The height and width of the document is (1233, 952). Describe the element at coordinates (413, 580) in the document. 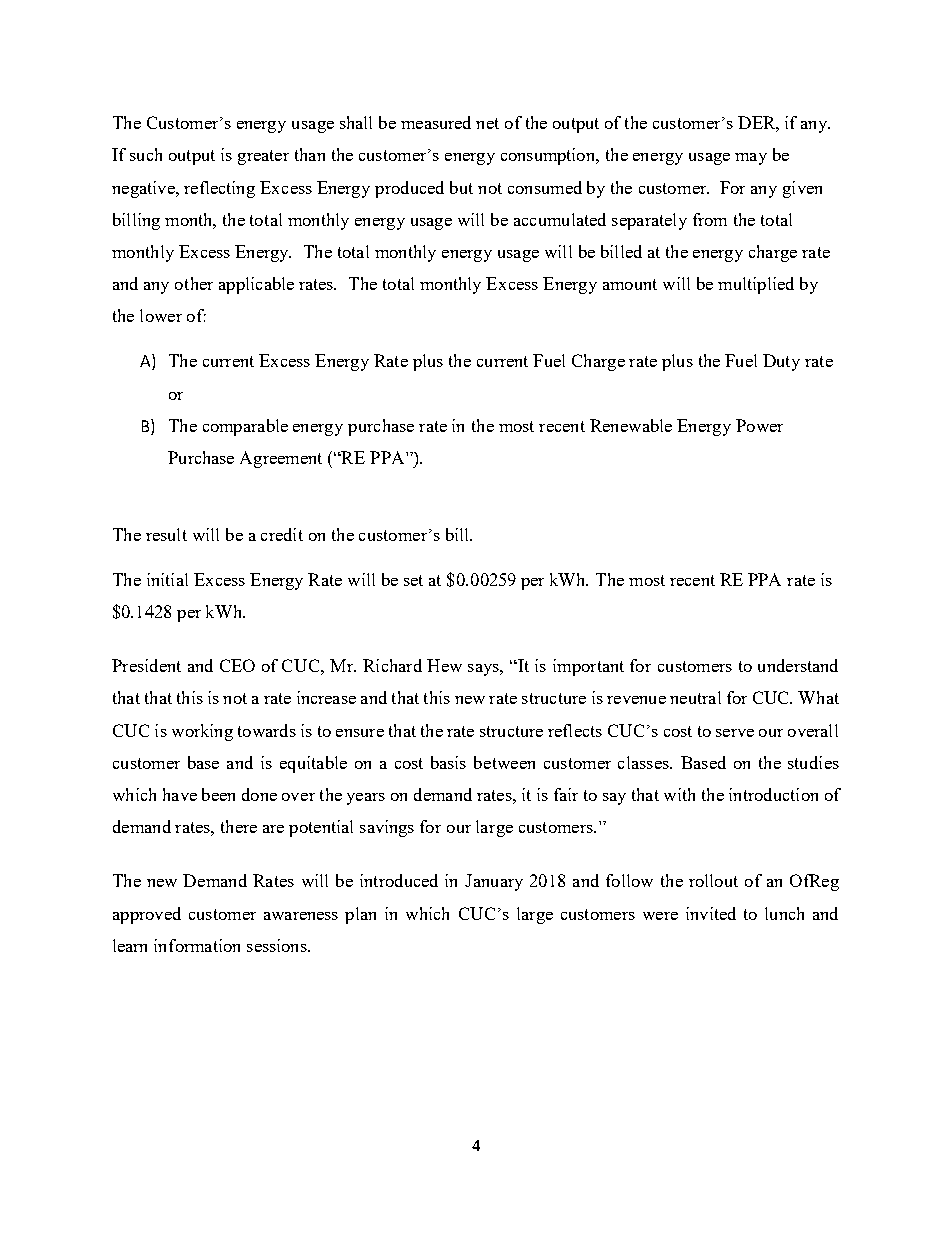

I see `set` at that location.
